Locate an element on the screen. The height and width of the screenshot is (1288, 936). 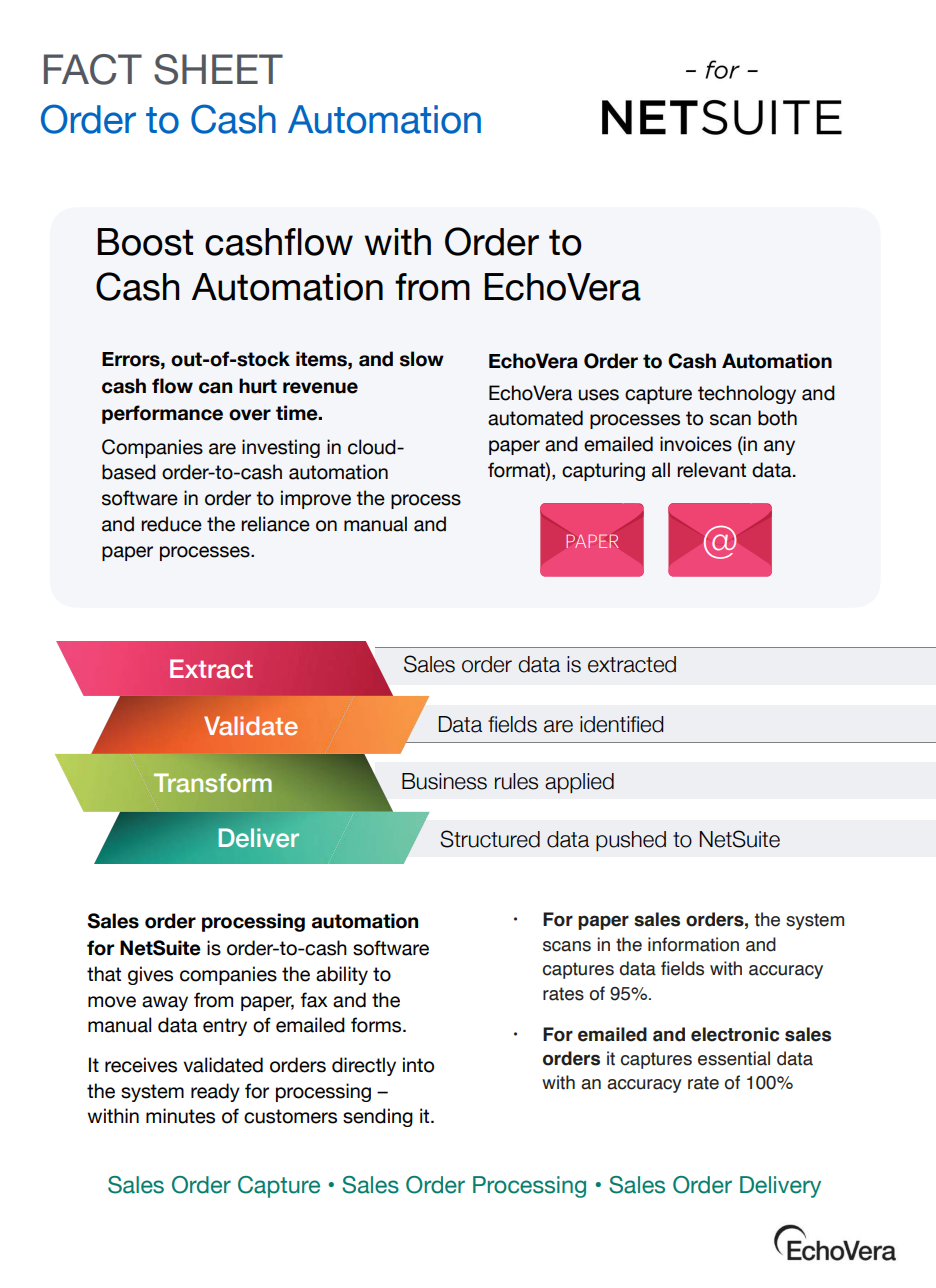
SHEET is located at coordinates (218, 69).
